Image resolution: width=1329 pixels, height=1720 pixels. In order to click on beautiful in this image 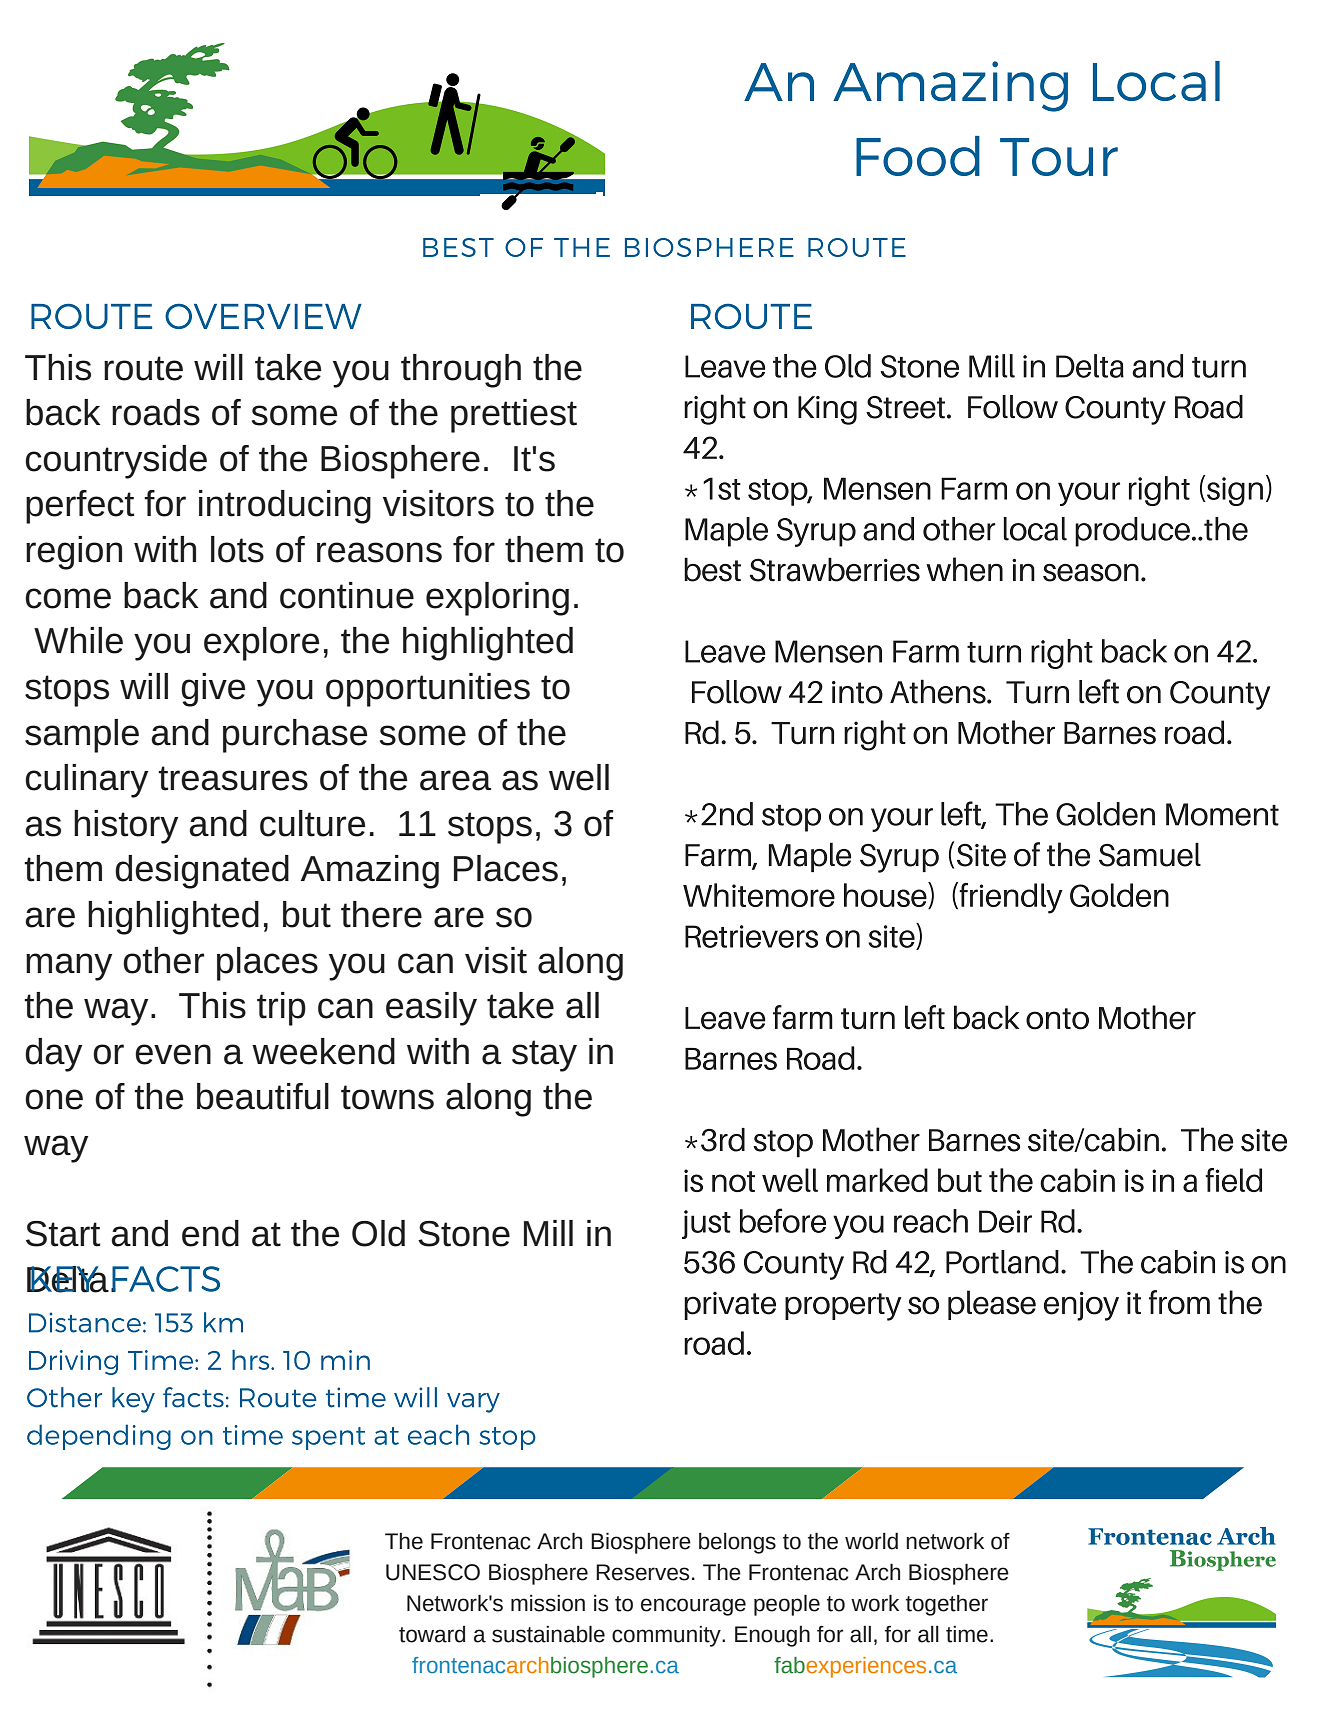, I will do `click(263, 1096)`.
